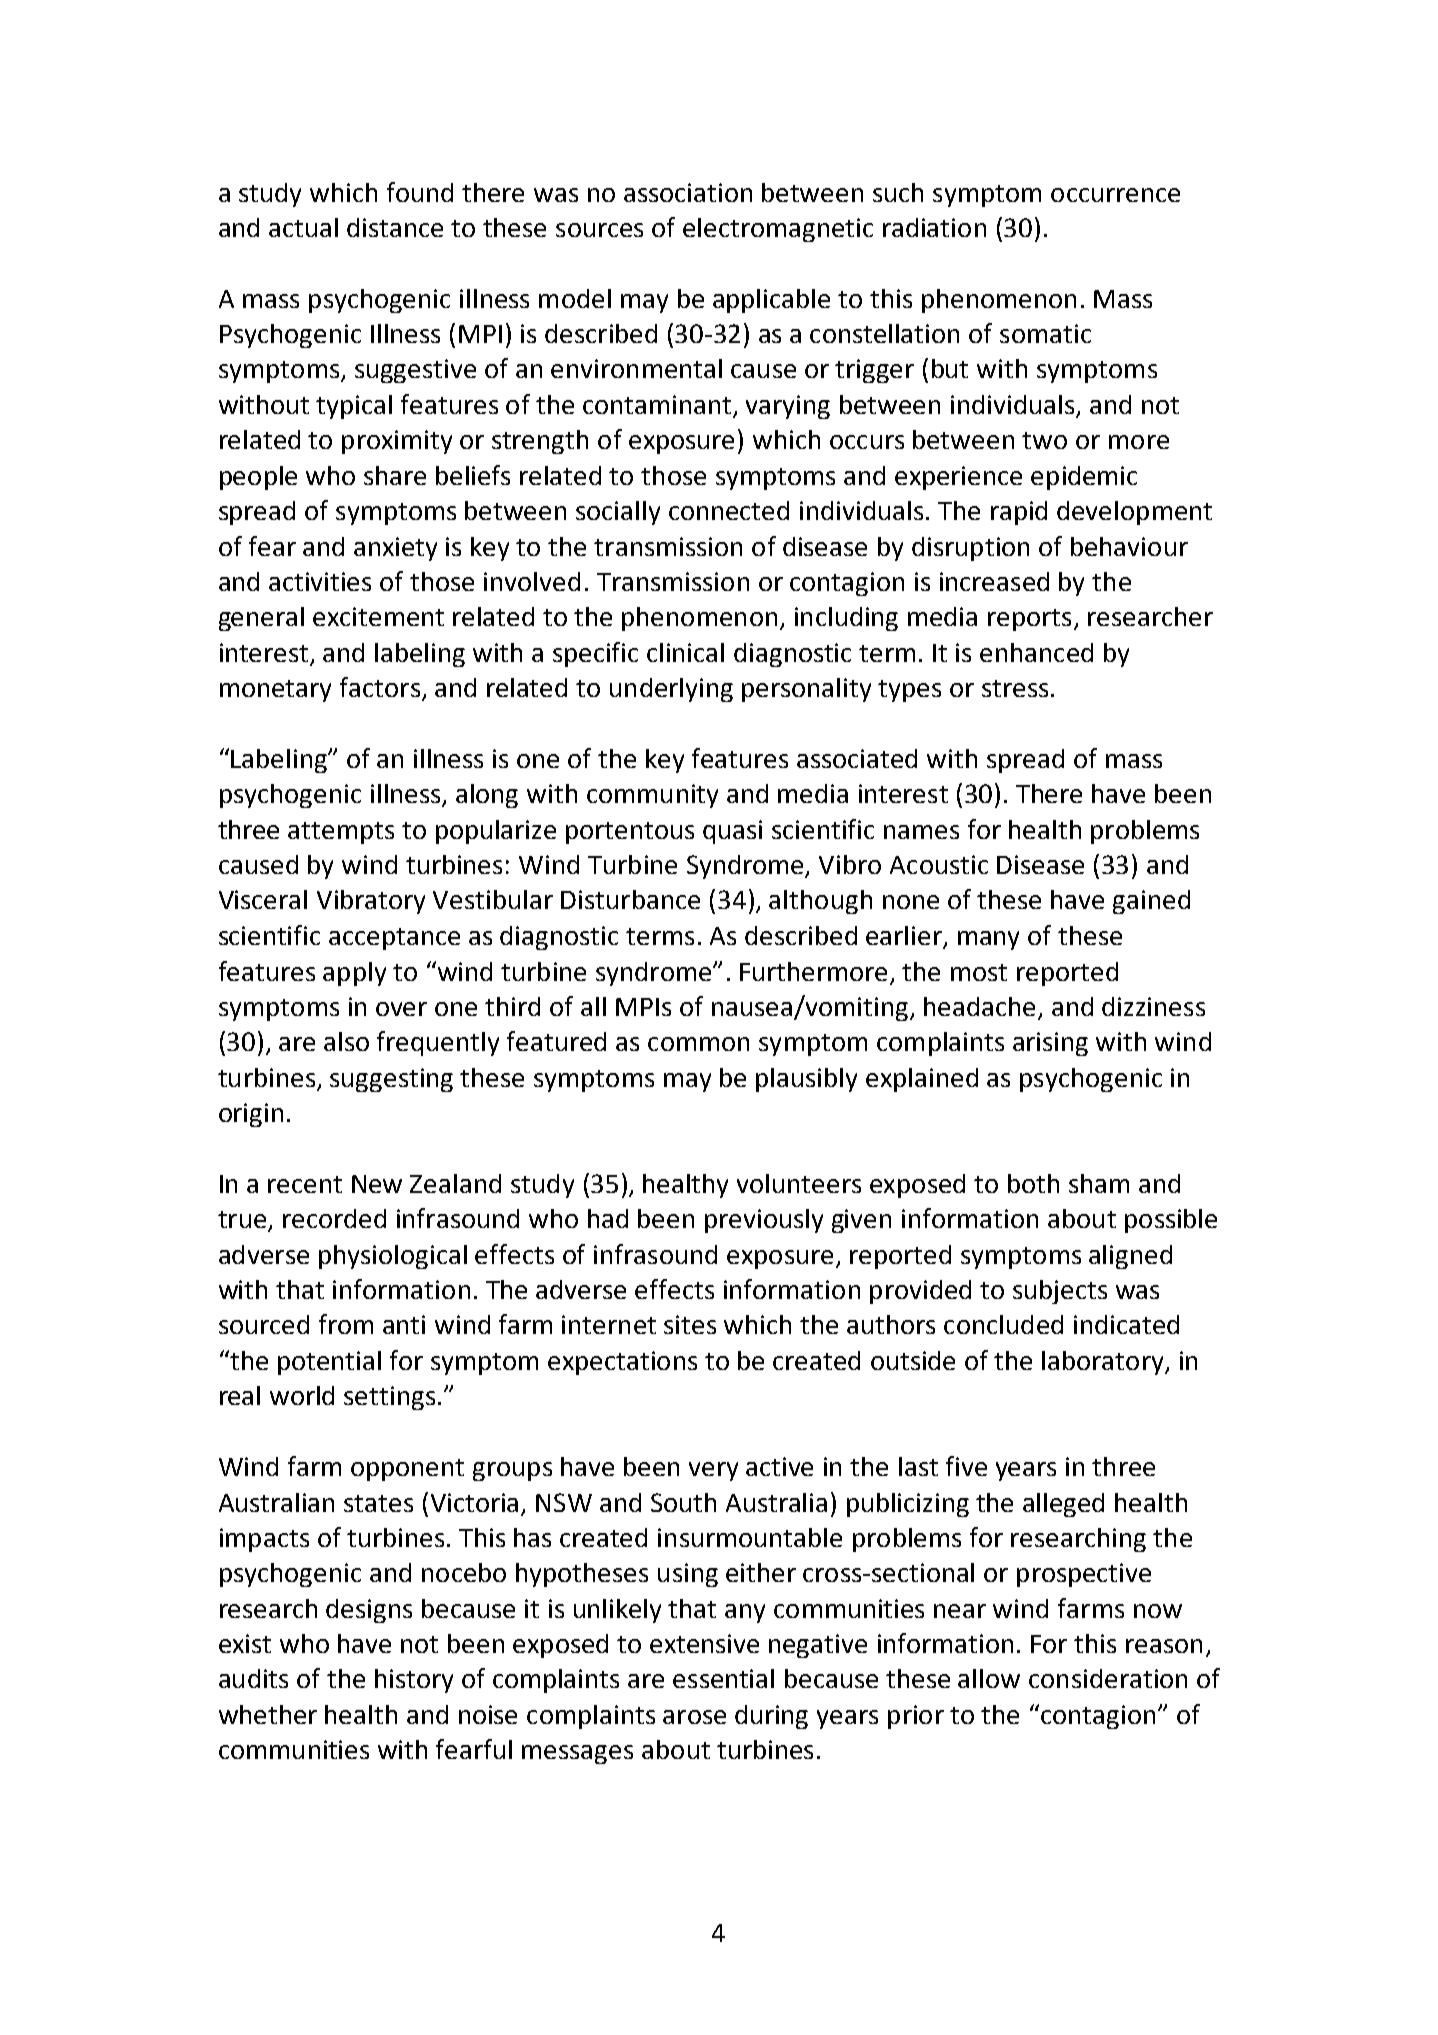  What do you see at coordinates (688, 192) in the screenshot?
I see `association` at bounding box center [688, 192].
